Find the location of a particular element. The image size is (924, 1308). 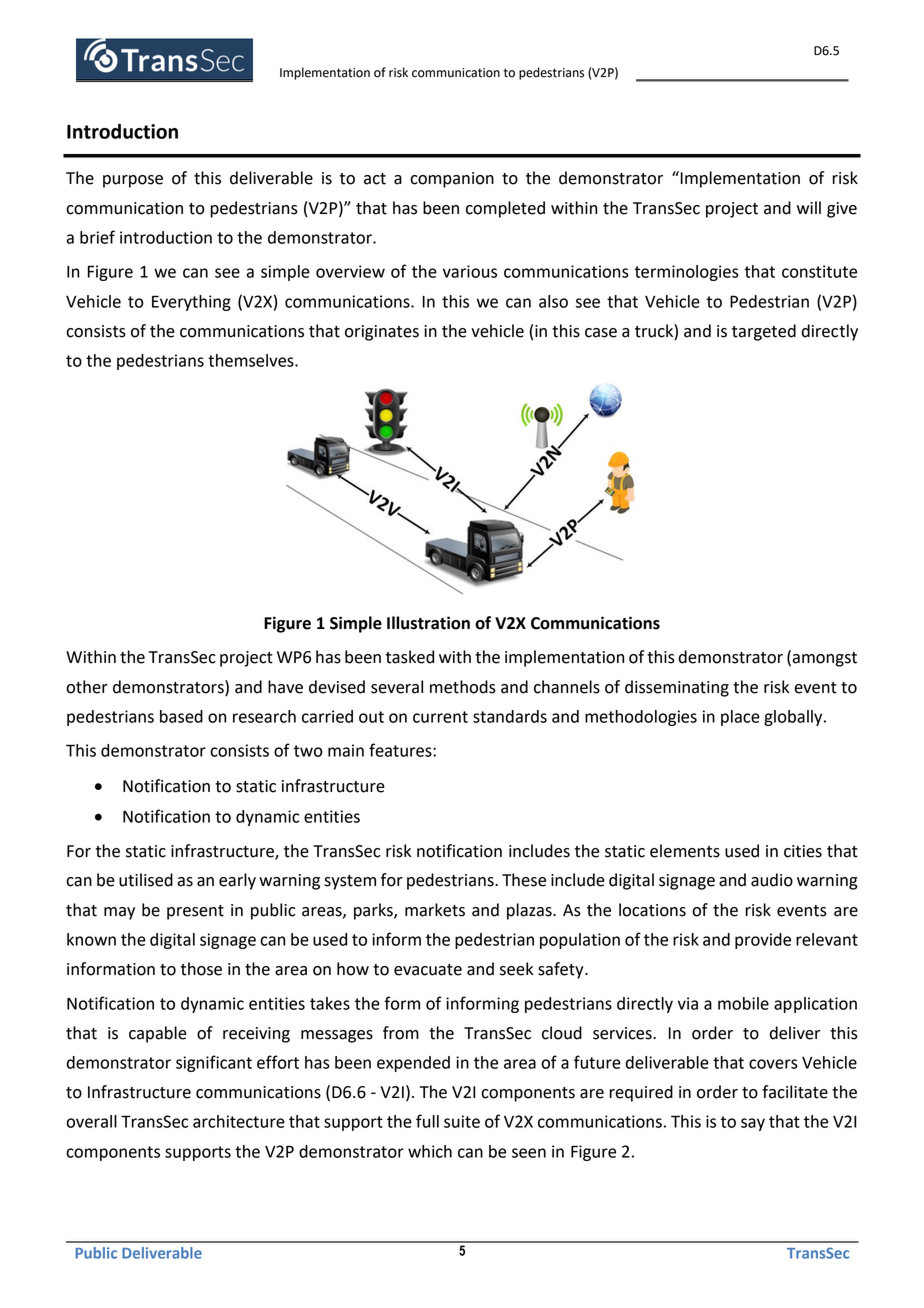

themselves is located at coordinates (252, 360).
